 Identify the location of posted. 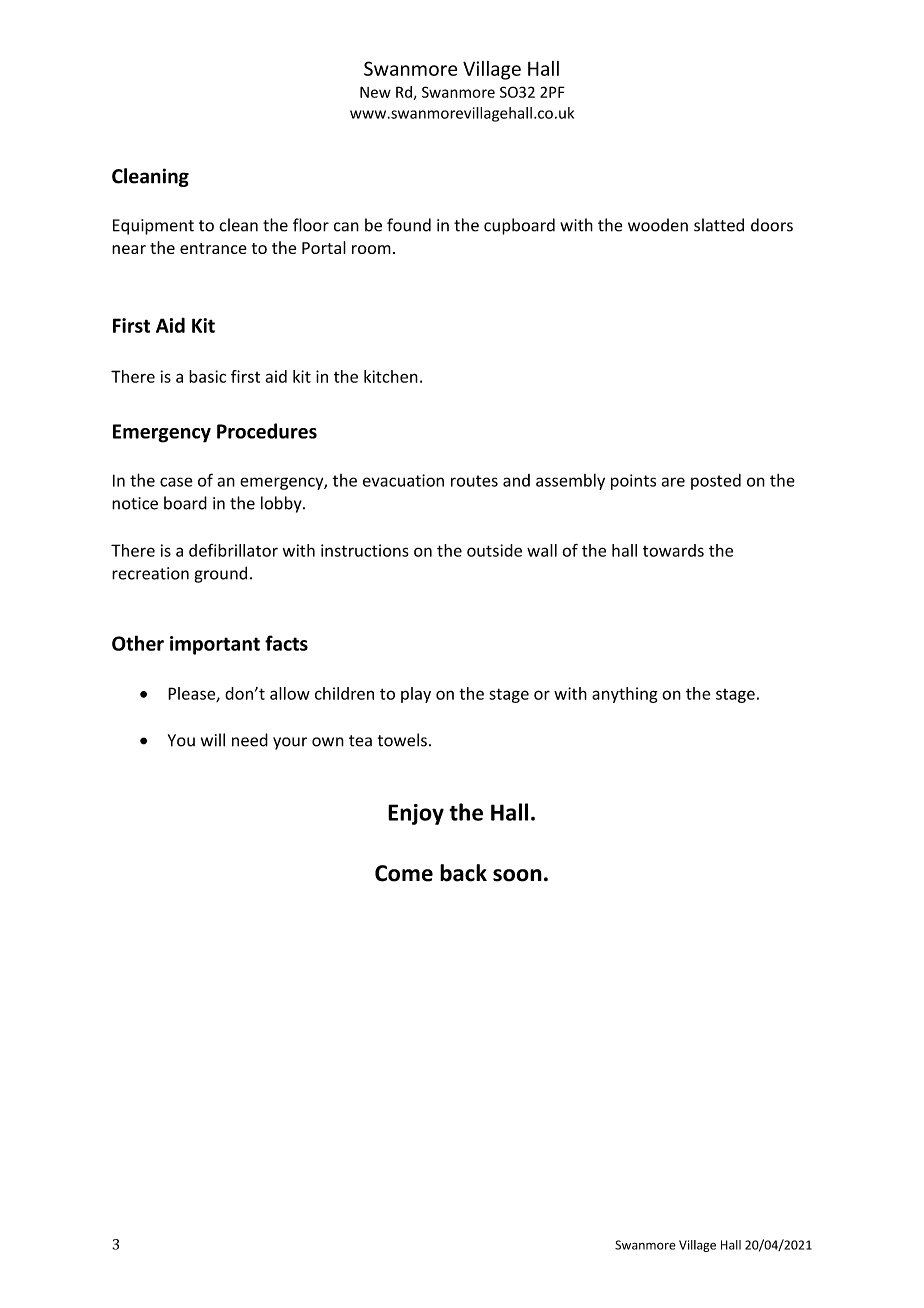
(716, 482).
